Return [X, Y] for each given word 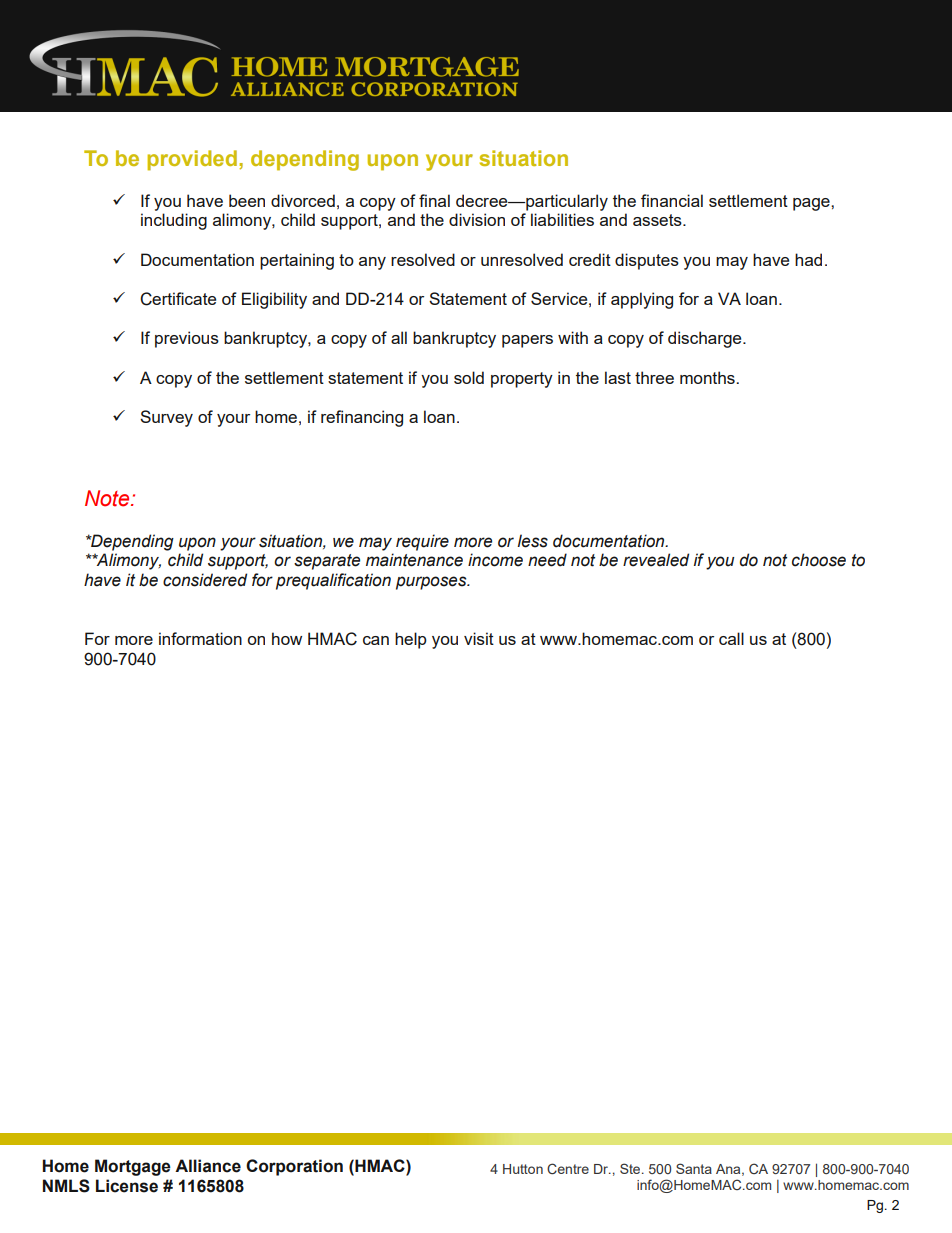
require [422, 542]
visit [479, 638]
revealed [656, 560]
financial [672, 200]
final [434, 200]
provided [192, 160]
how [287, 638]
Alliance [208, 1166]
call [731, 638]
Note [108, 498]
